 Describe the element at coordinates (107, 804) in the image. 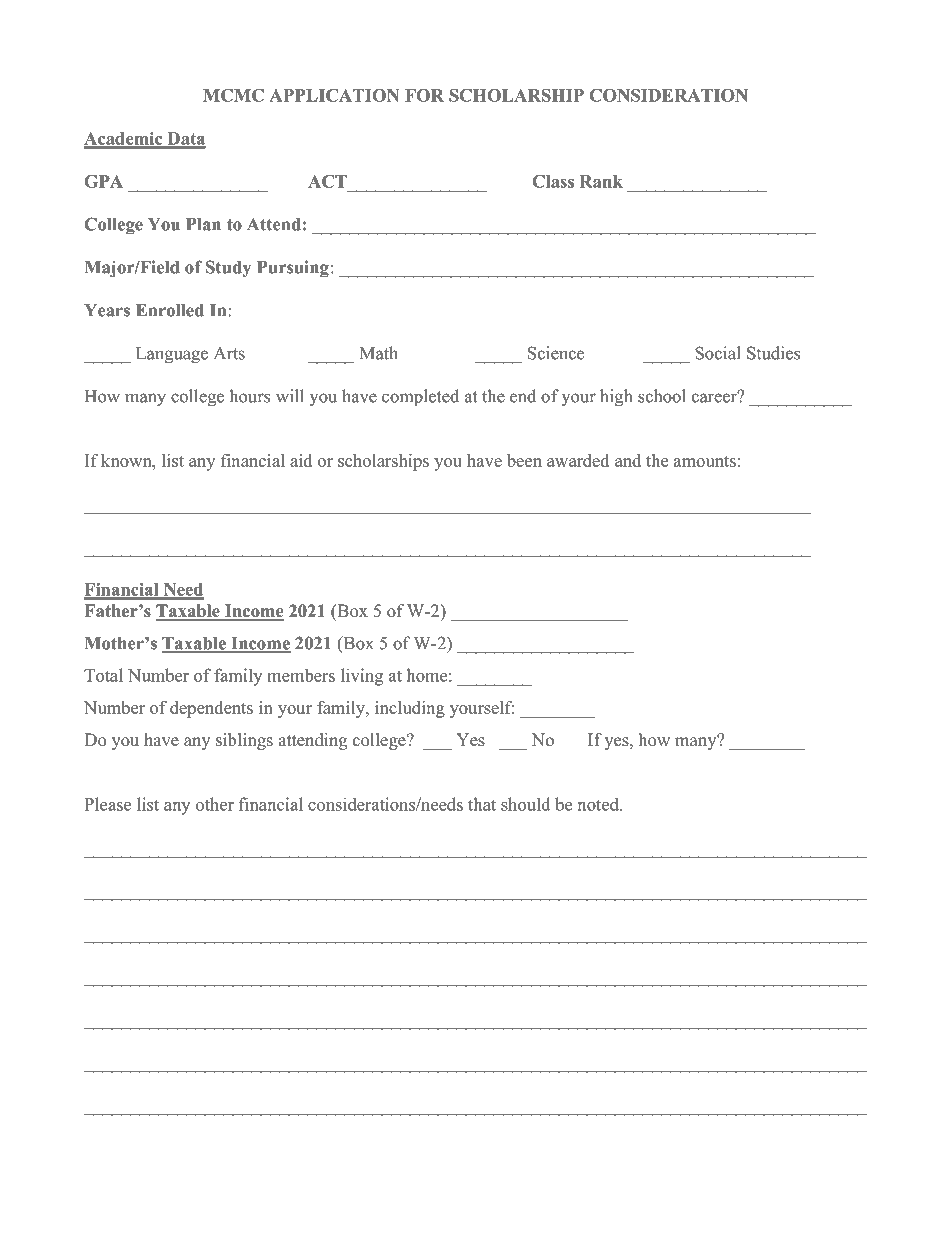

I see `Please` at that location.
